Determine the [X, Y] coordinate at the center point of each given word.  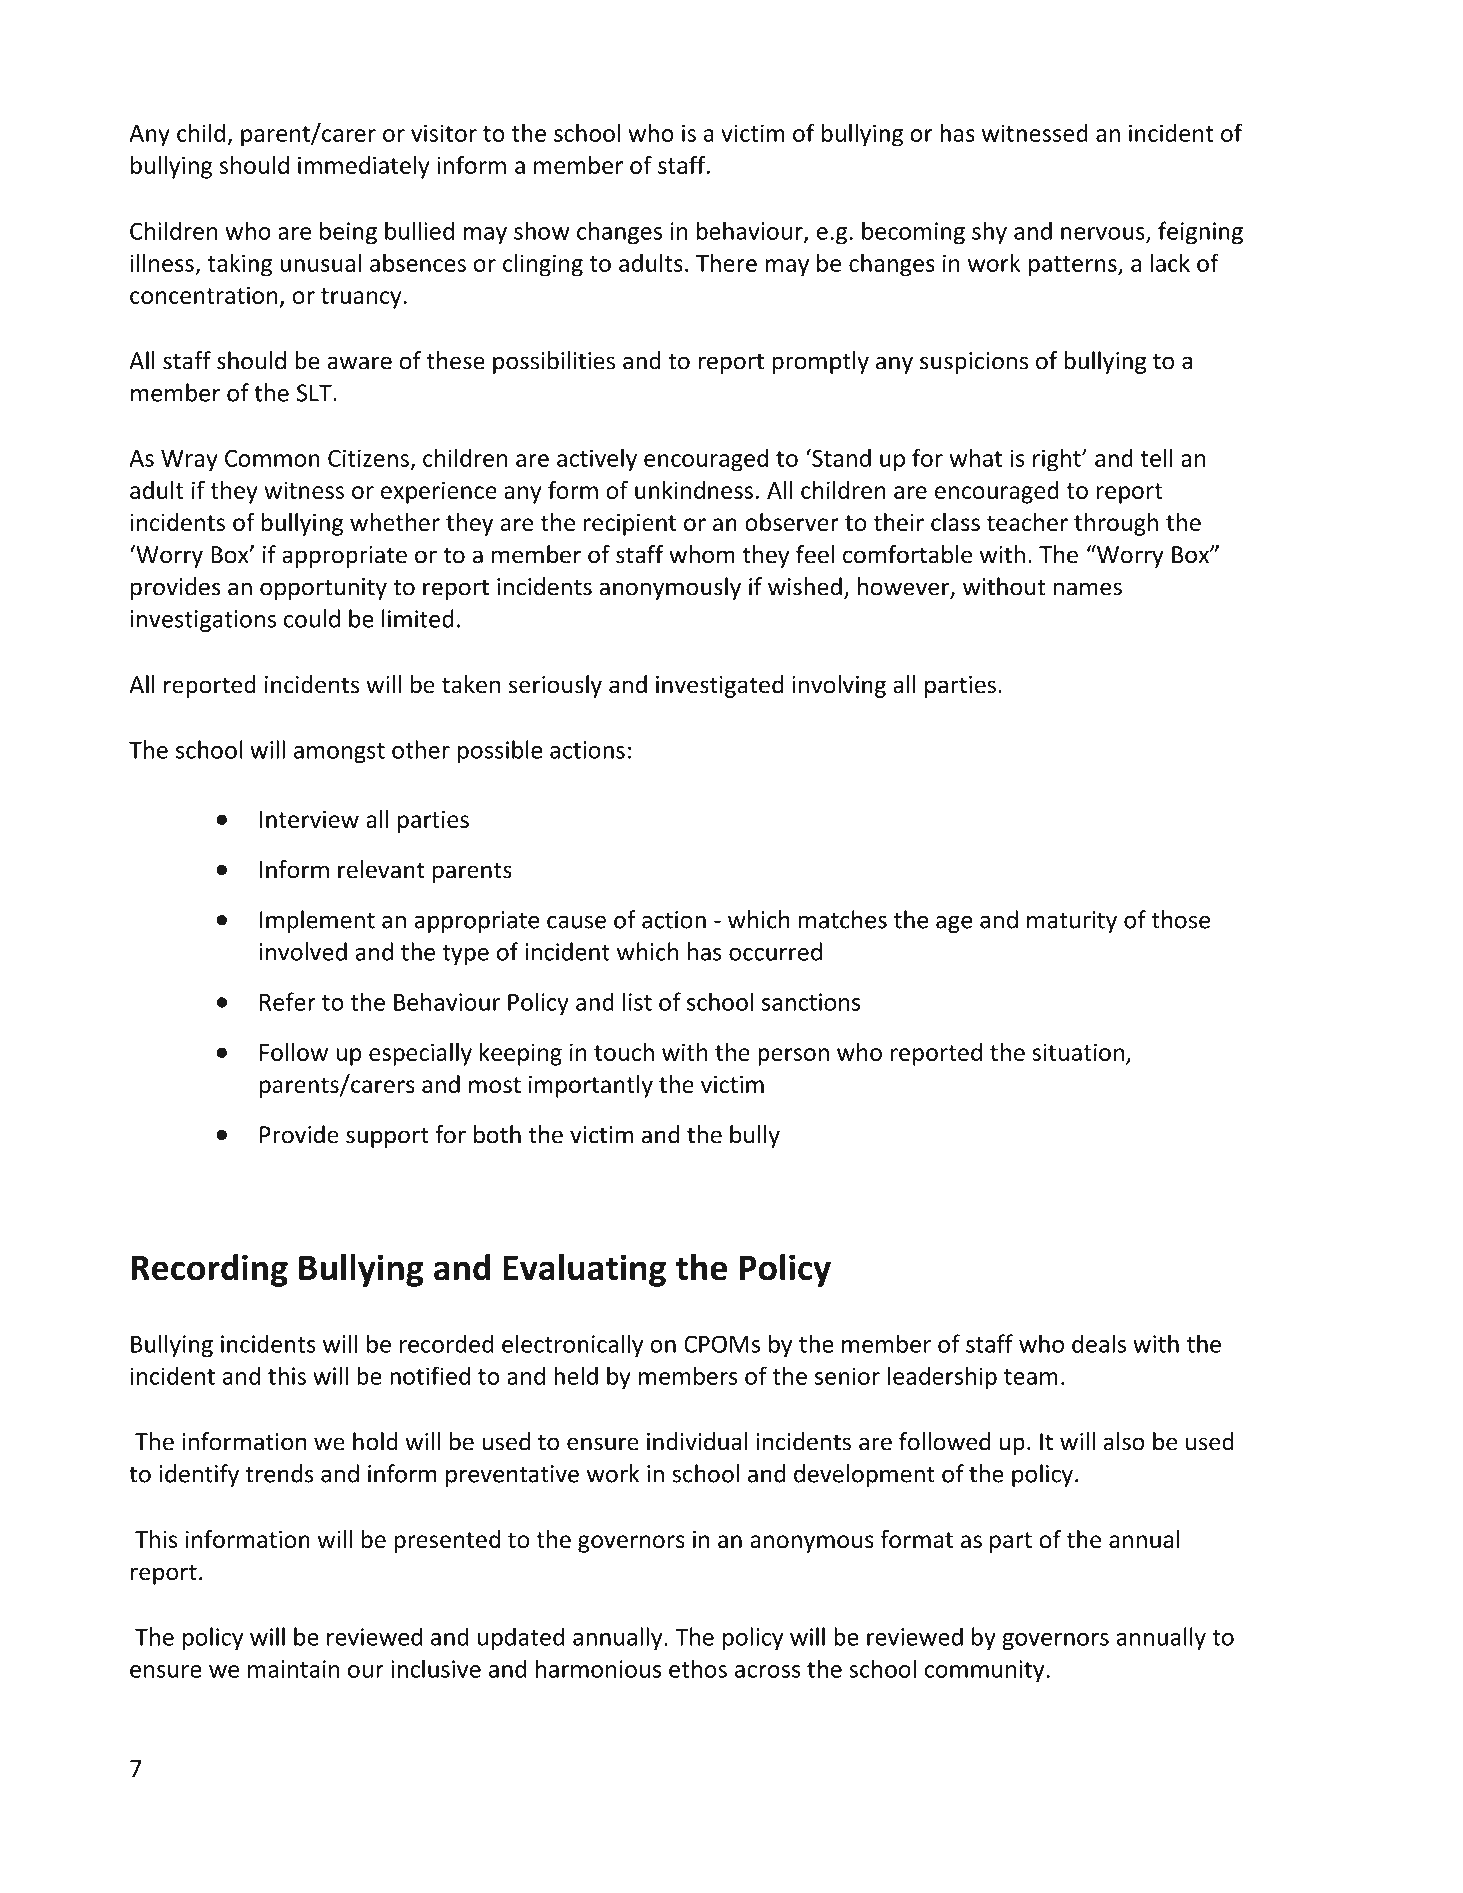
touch [624, 1052]
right [1058, 460]
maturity [1072, 922]
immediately [364, 167]
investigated [719, 686]
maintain [294, 1669]
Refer [288, 1001]
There [726, 262]
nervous [1104, 234]
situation [1078, 1052]
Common [272, 458]
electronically [572, 1345]
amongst [339, 753]
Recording [209, 1270]
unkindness [694, 490]
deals [1099, 1343]
